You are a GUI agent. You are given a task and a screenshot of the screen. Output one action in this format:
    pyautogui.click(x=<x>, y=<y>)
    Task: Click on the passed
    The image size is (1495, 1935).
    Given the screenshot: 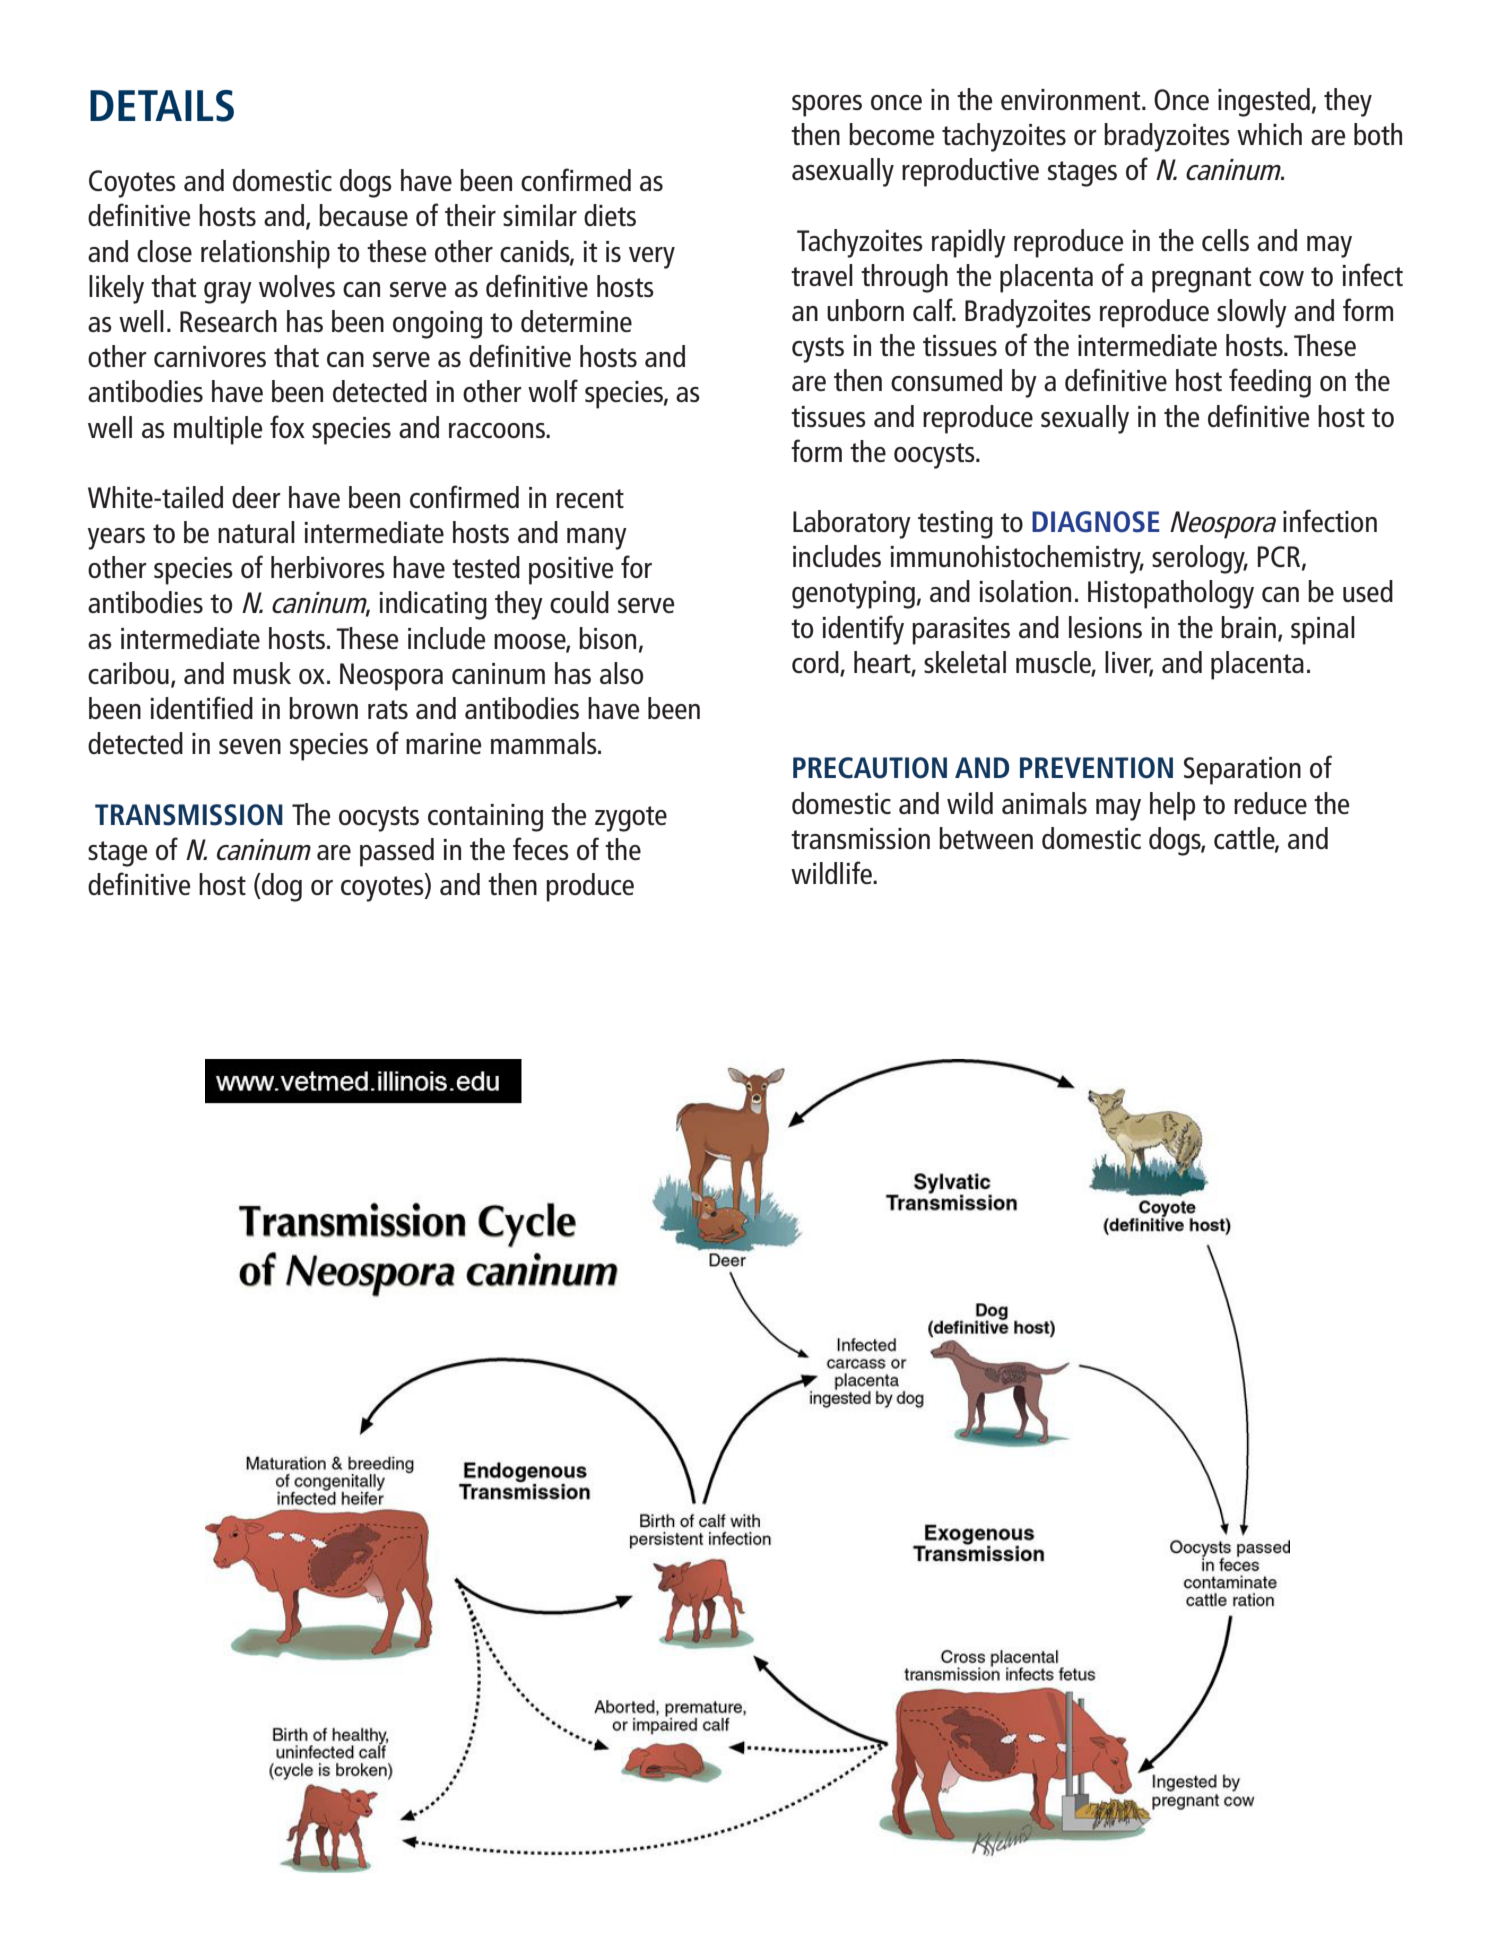 What is the action you would take?
    pyautogui.click(x=397, y=852)
